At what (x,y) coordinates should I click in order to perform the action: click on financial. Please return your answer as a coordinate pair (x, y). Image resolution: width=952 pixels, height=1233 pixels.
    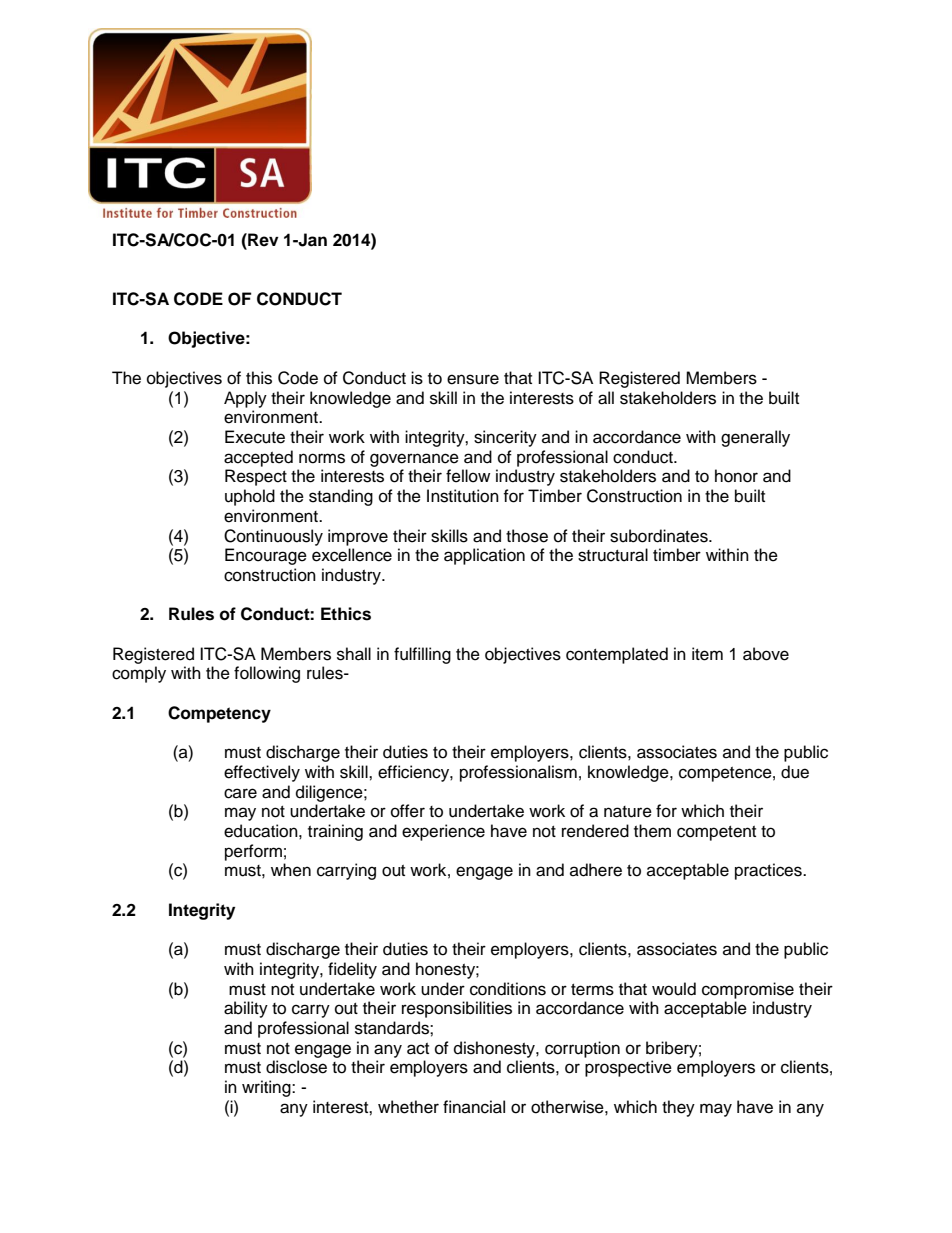
    Looking at the image, I should click on (474, 1107).
